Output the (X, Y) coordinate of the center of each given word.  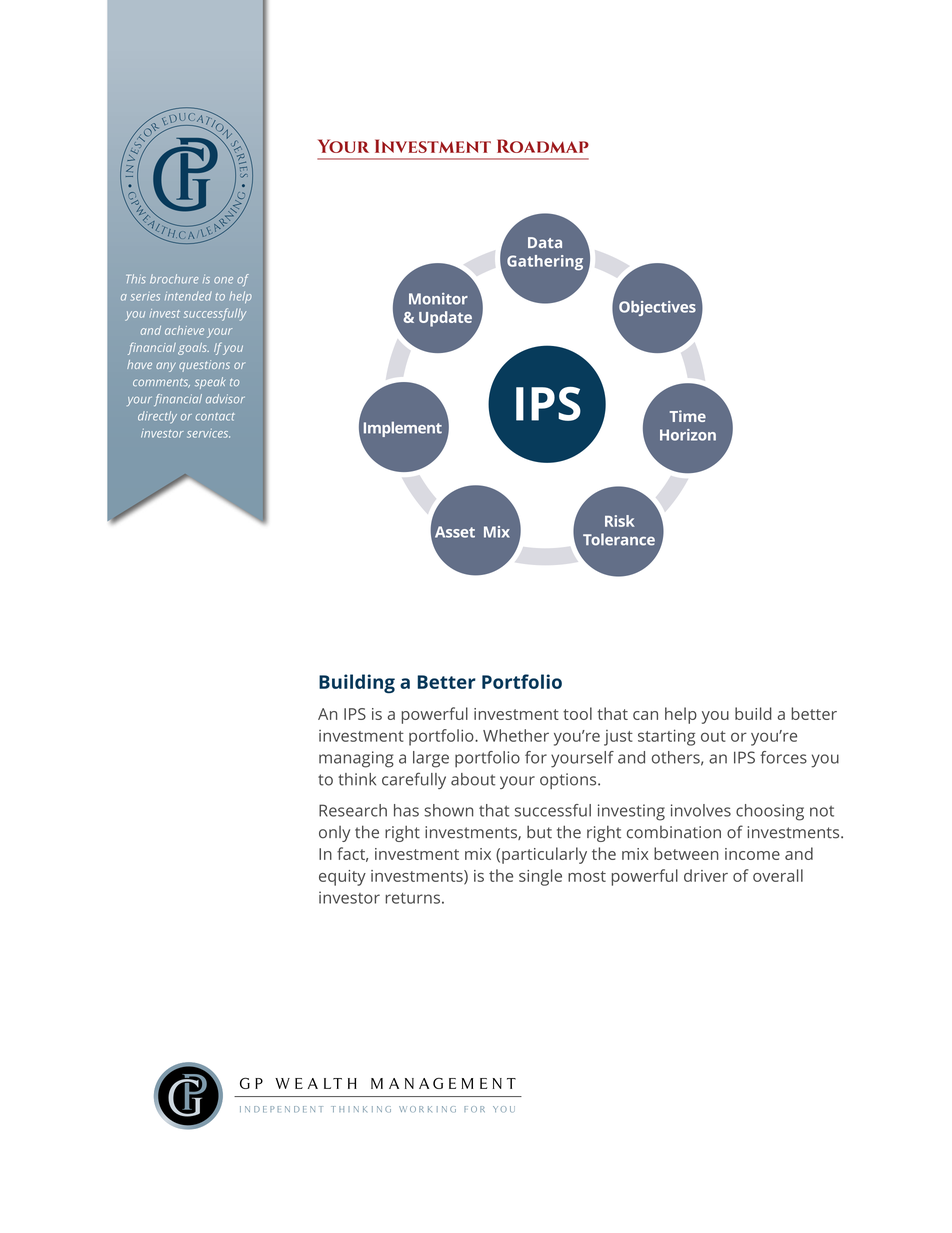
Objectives (657, 308)
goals (193, 349)
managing (356, 759)
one (223, 280)
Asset (455, 532)
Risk (620, 521)
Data (545, 242)
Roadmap (543, 146)
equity (342, 878)
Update (445, 319)
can (645, 715)
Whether (516, 735)
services (208, 433)
